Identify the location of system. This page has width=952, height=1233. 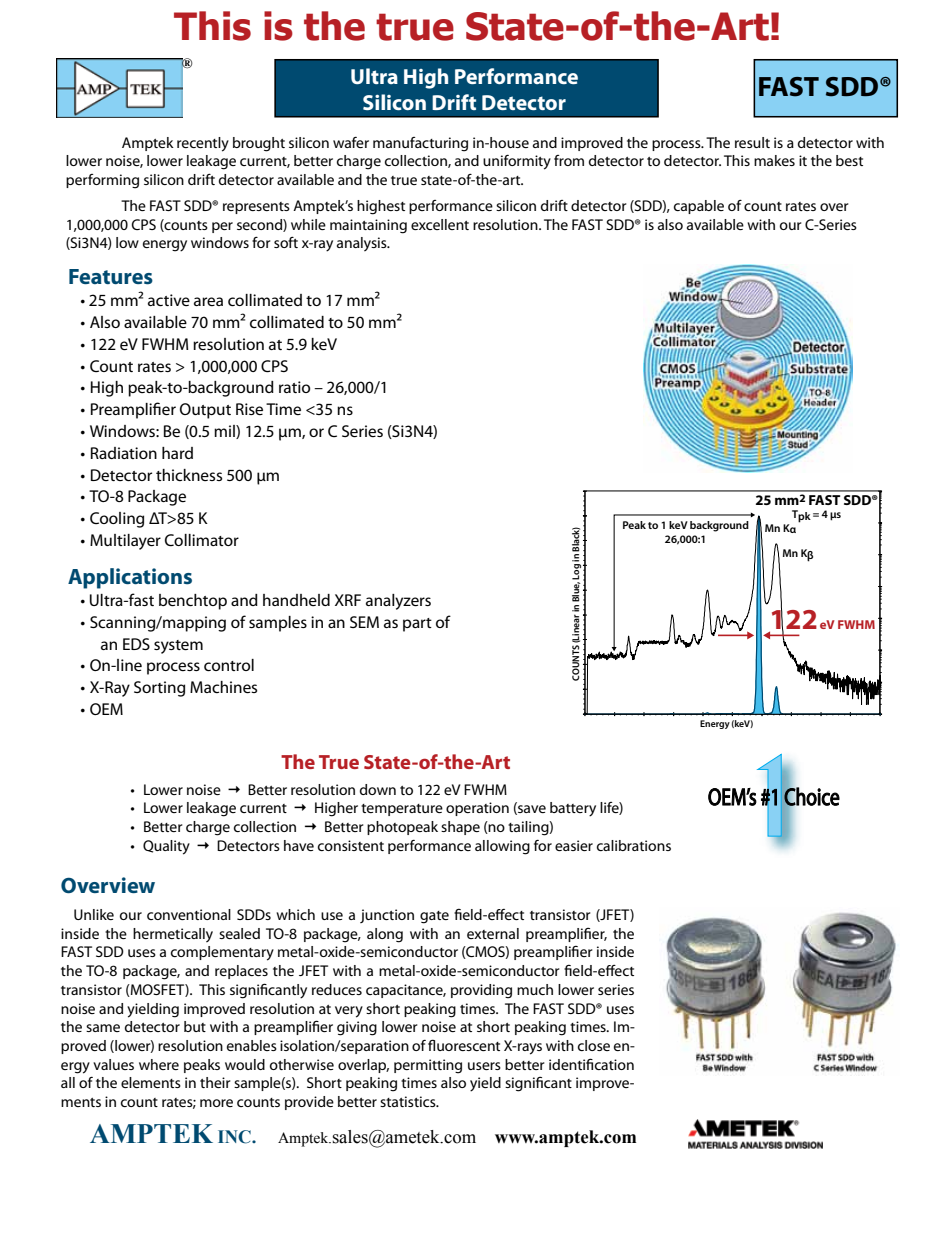
(178, 647).
